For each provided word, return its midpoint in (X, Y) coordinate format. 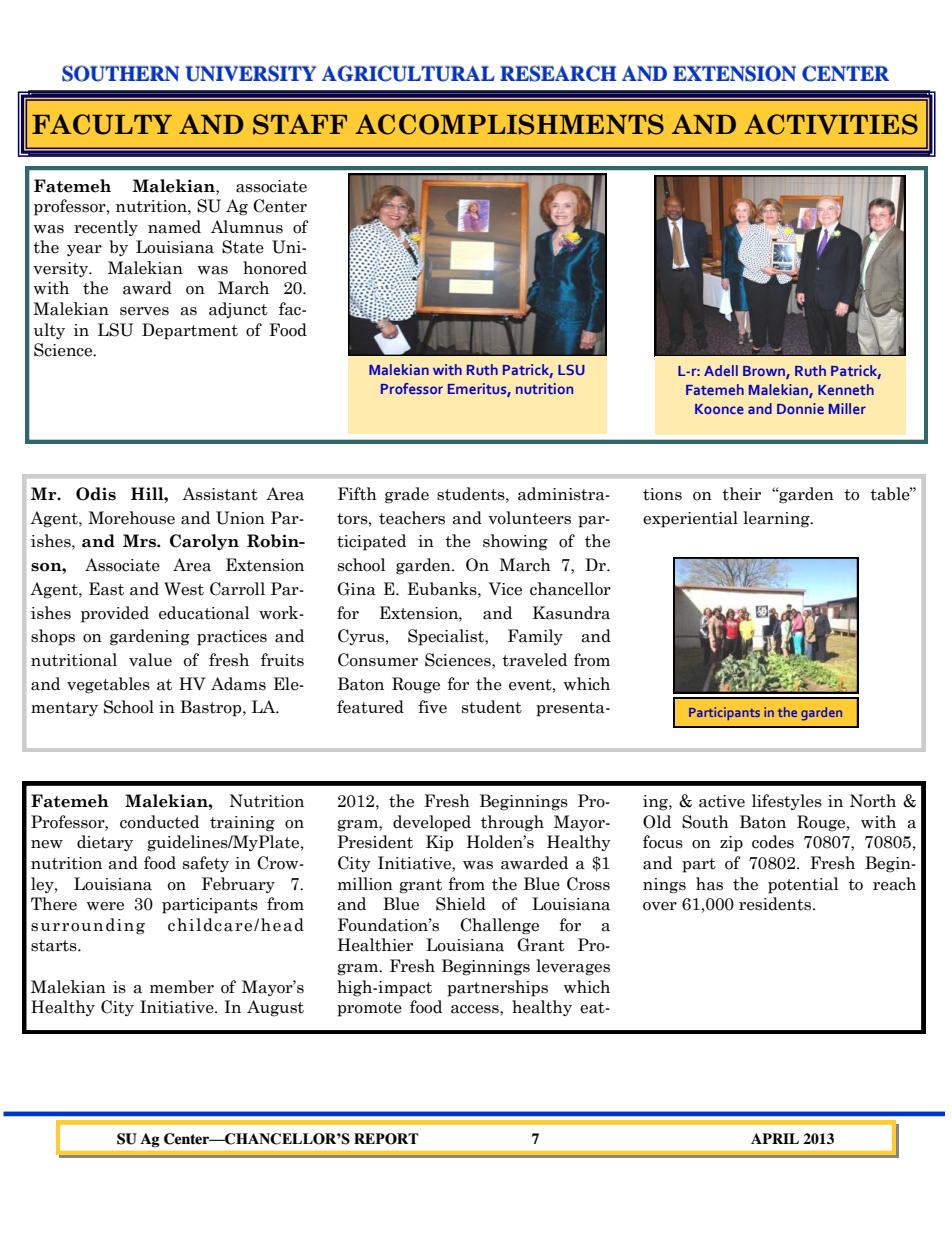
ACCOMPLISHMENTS (509, 124)
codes (773, 842)
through (512, 823)
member (182, 987)
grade (407, 495)
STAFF (300, 124)
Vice (505, 589)
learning (777, 519)
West (184, 589)
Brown (765, 372)
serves (144, 311)
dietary (105, 843)
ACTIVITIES (831, 124)
